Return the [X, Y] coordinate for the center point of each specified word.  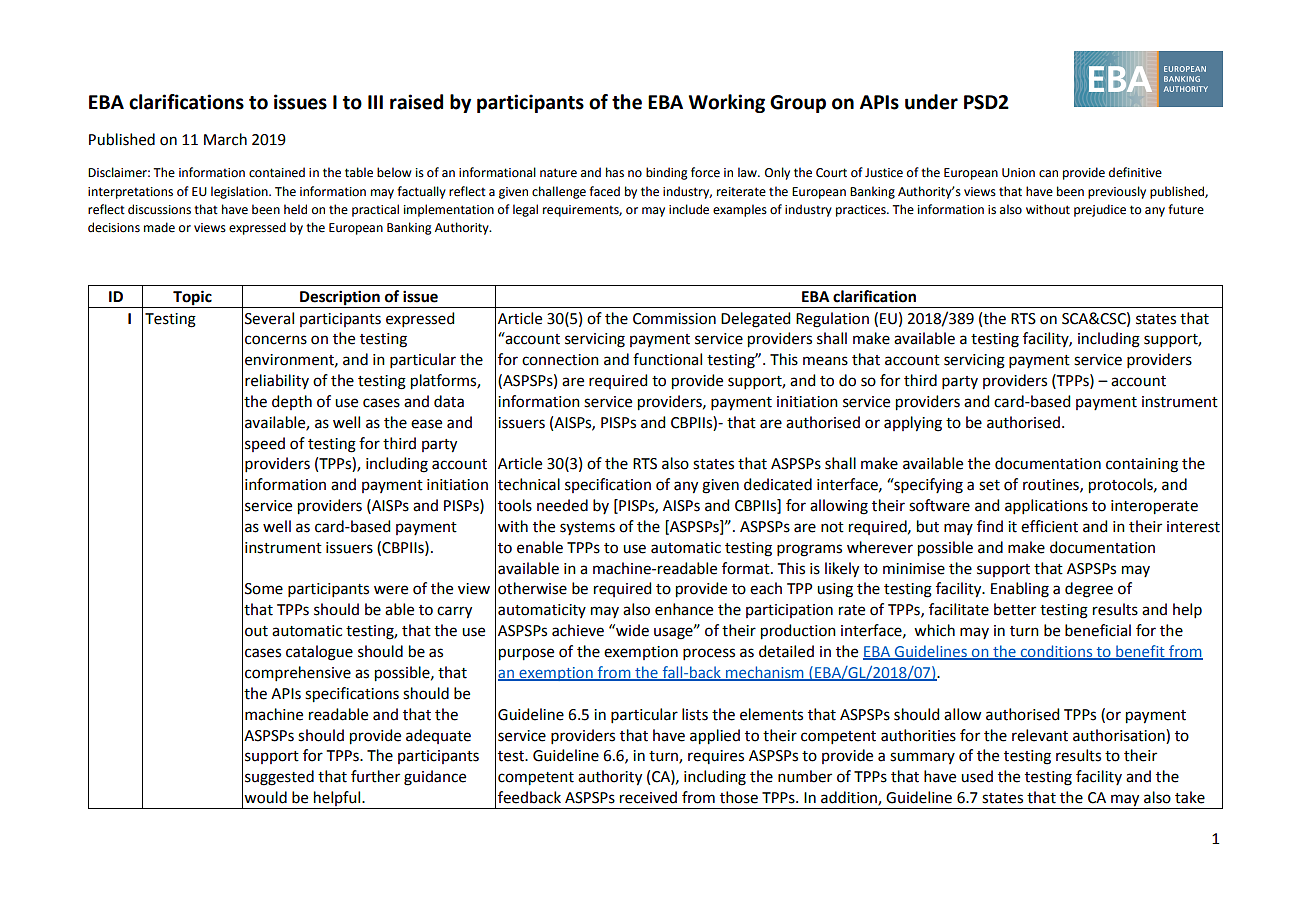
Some [264, 589]
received [648, 797]
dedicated [778, 484]
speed [265, 444]
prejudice [1100, 210]
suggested [279, 778]
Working [726, 103]
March [225, 139]
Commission [674, 319]
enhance [684, 609]
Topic [192, 298]
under [931, 102]
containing [1142, 465]
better [1015, 609]
